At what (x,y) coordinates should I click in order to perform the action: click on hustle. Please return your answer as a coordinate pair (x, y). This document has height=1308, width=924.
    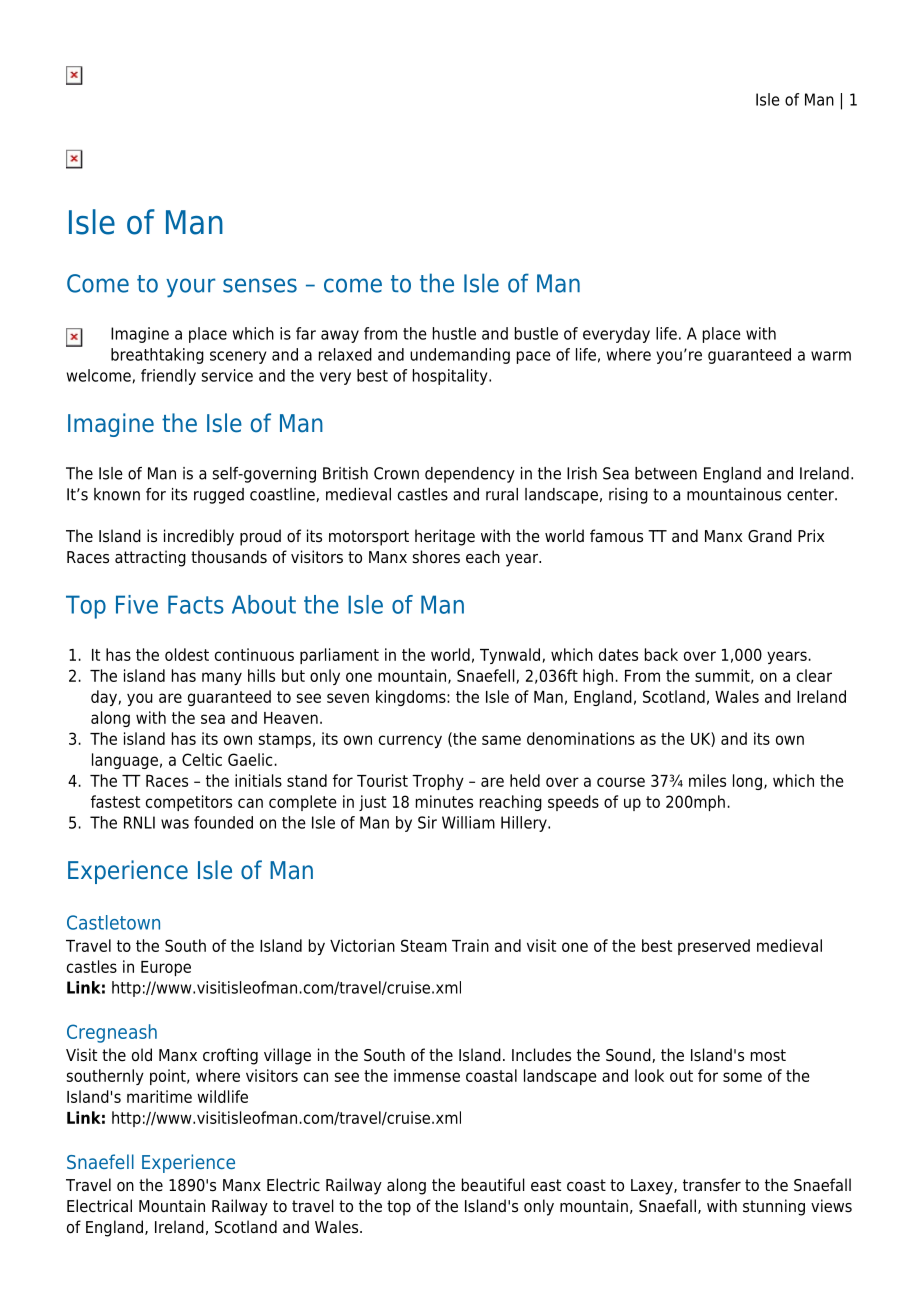
    Looking at the image, I should click on (454, 333).
